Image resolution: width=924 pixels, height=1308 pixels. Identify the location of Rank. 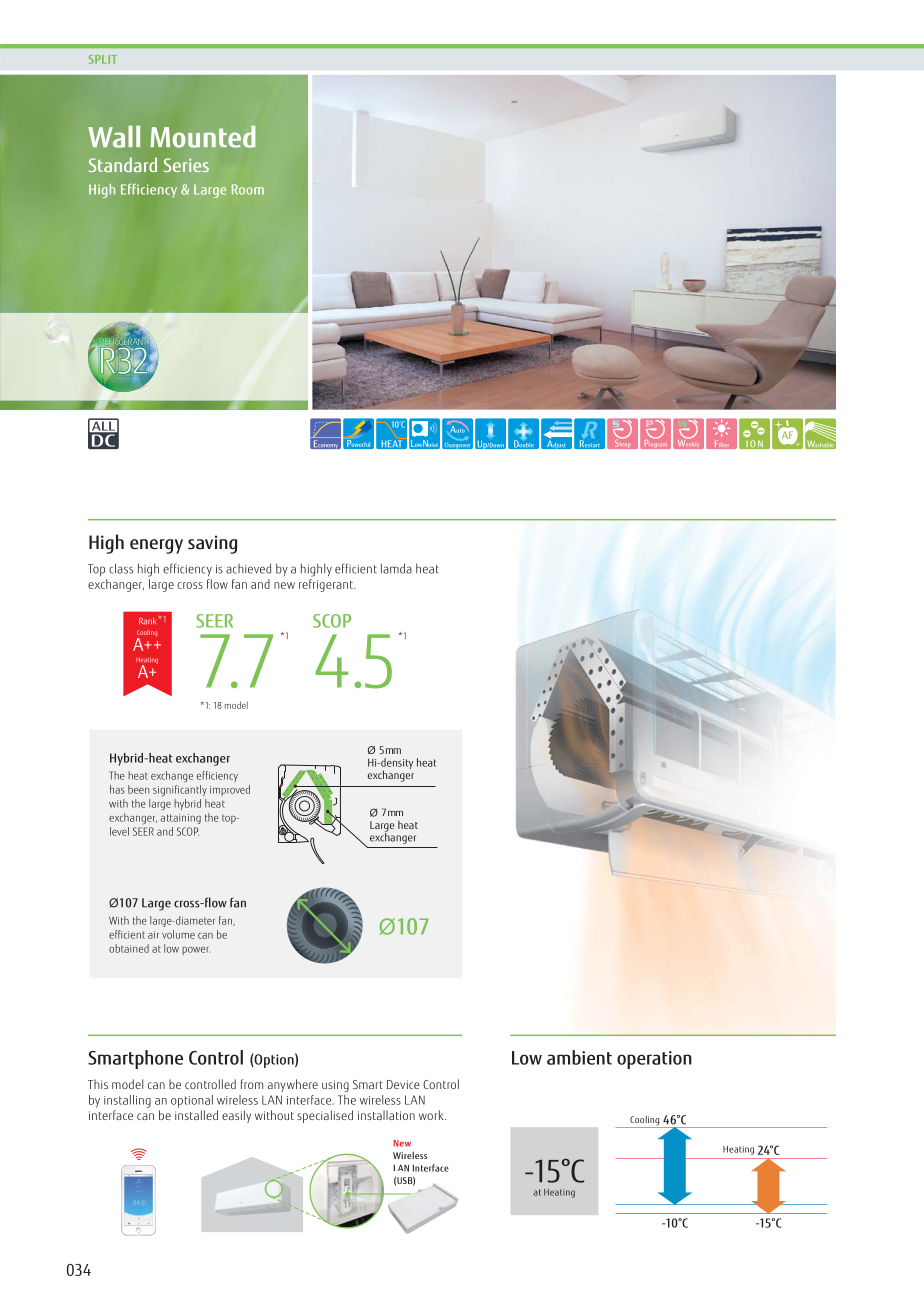
(147, 621).
